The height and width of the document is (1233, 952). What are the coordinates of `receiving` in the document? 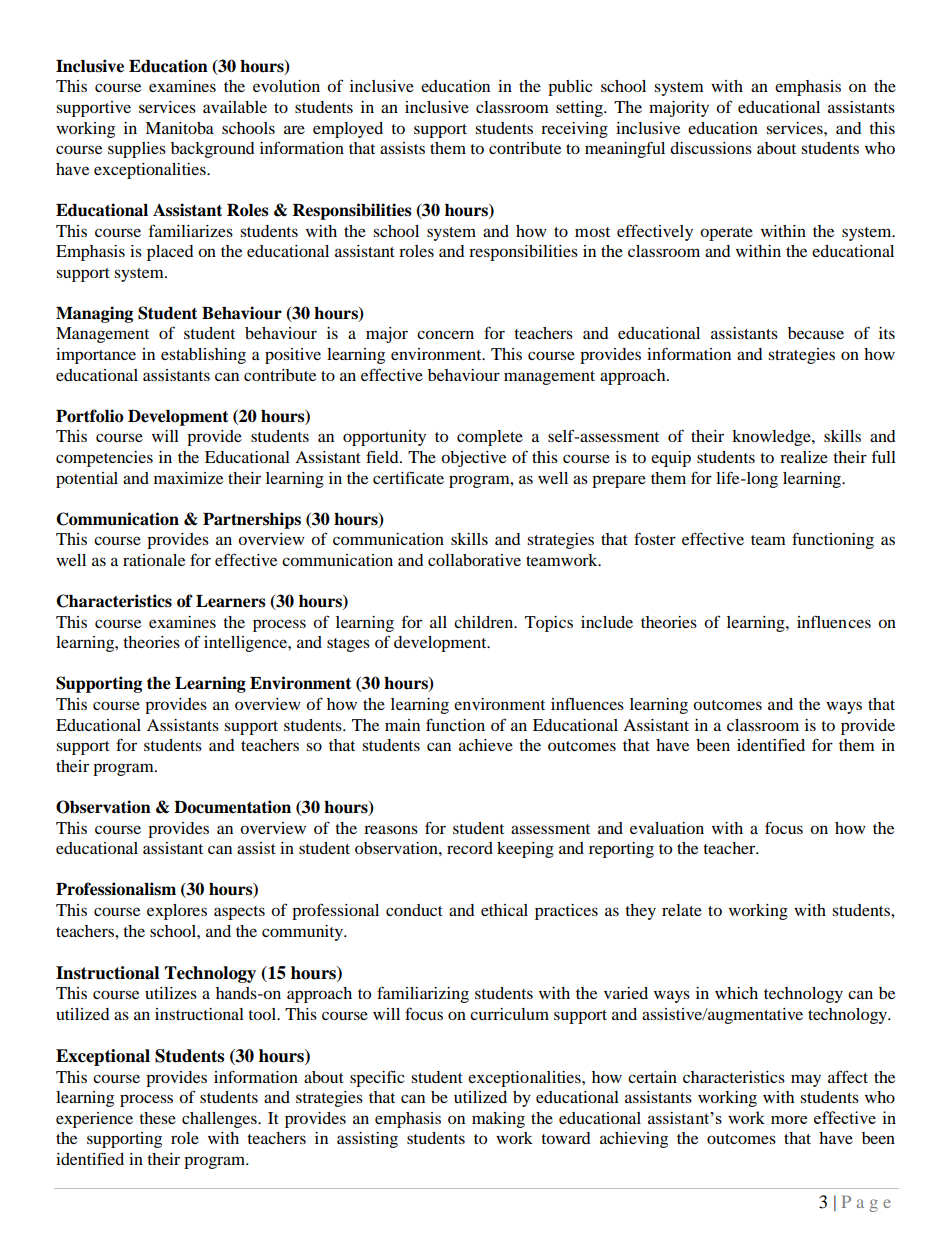 It's located at (574, 130).
